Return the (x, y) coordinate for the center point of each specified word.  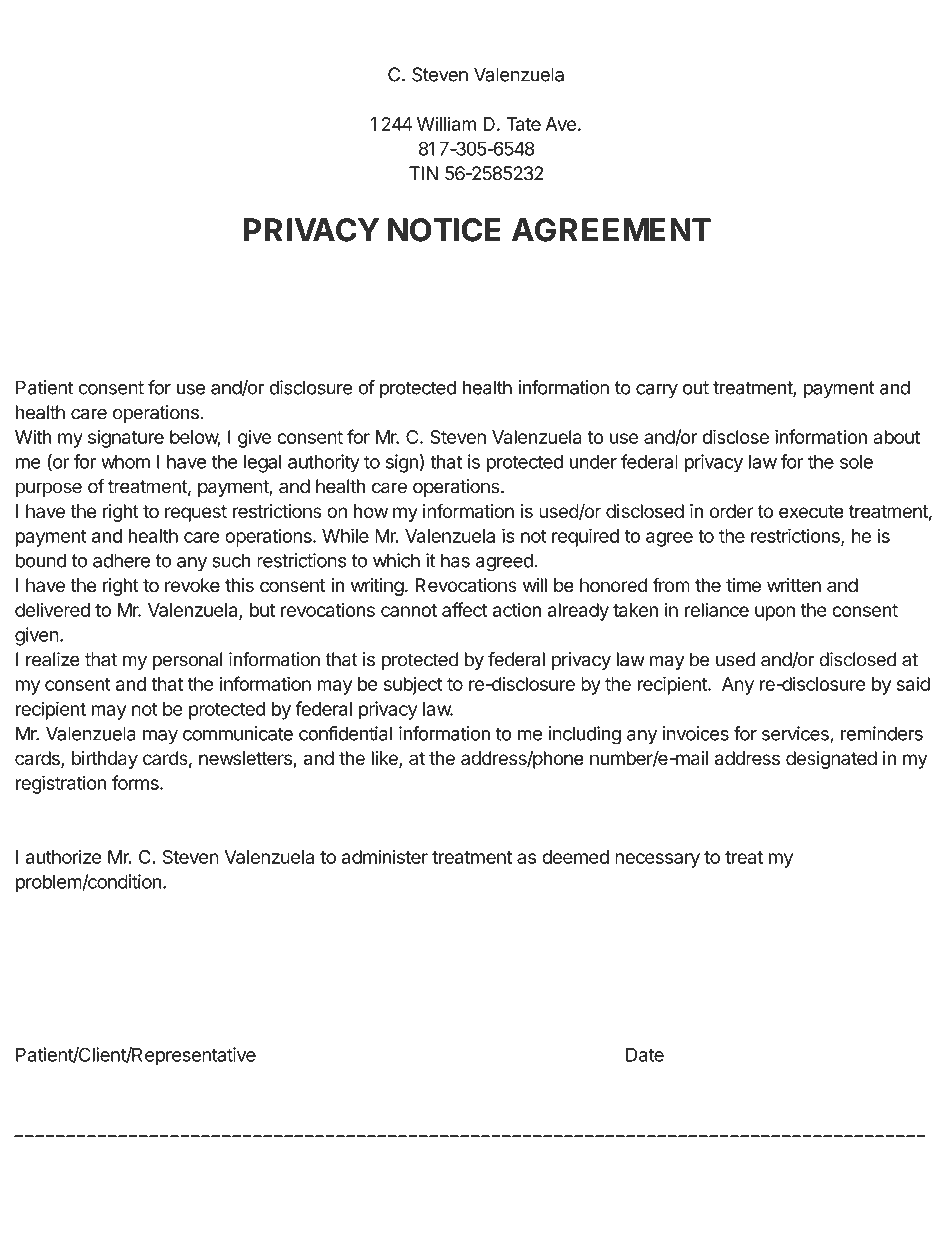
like (385, 759)
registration (61, 784)
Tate (523, 124)
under (593, 461)
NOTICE (444, 230)
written (794, 585)
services (796, 734)
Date (645, 1055)
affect (465, 609)
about (896, 437)
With (33, 437)
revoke (192, 585)
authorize (64, 856)
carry (657, 391)
